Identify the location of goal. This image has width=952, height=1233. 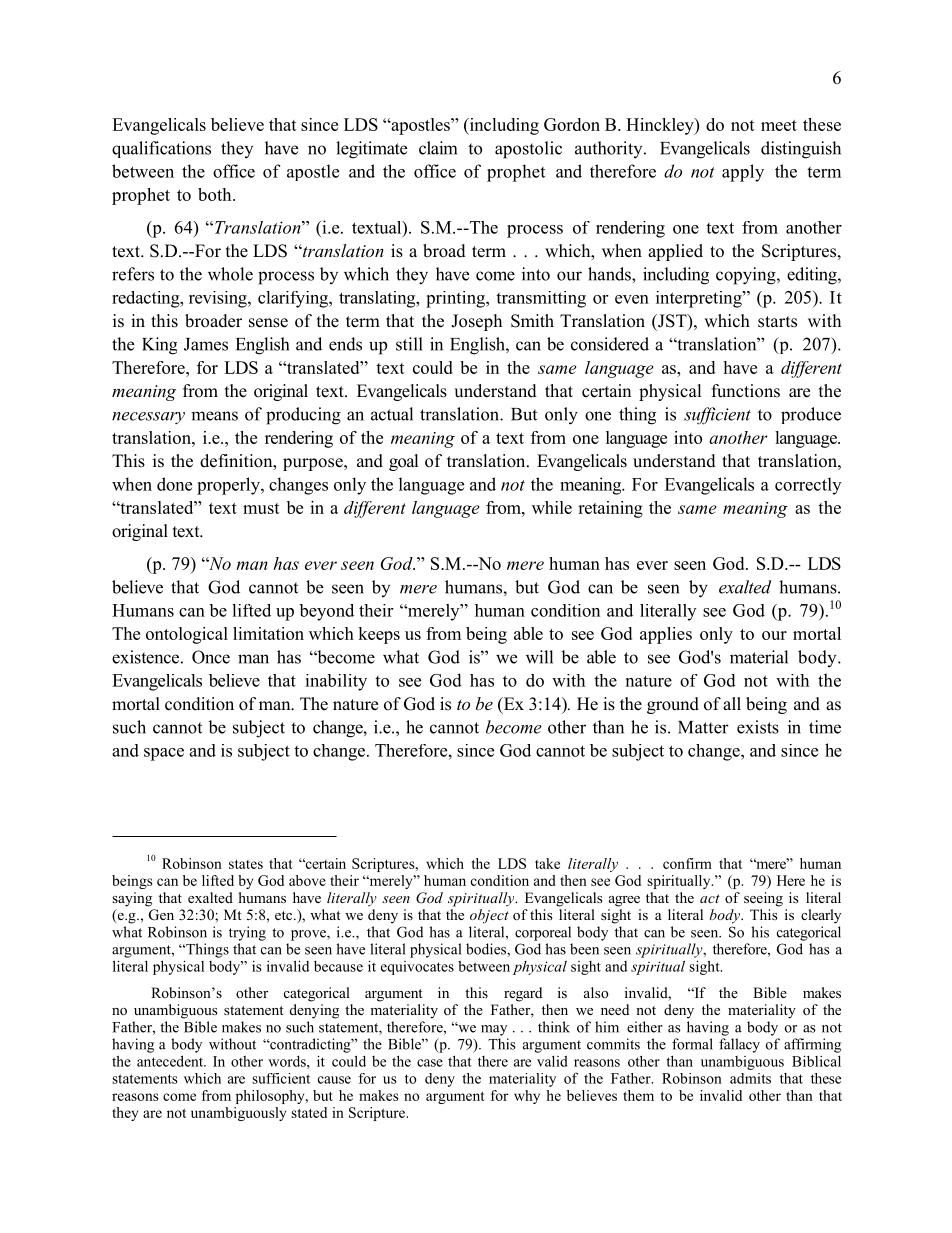
(404, 462).
